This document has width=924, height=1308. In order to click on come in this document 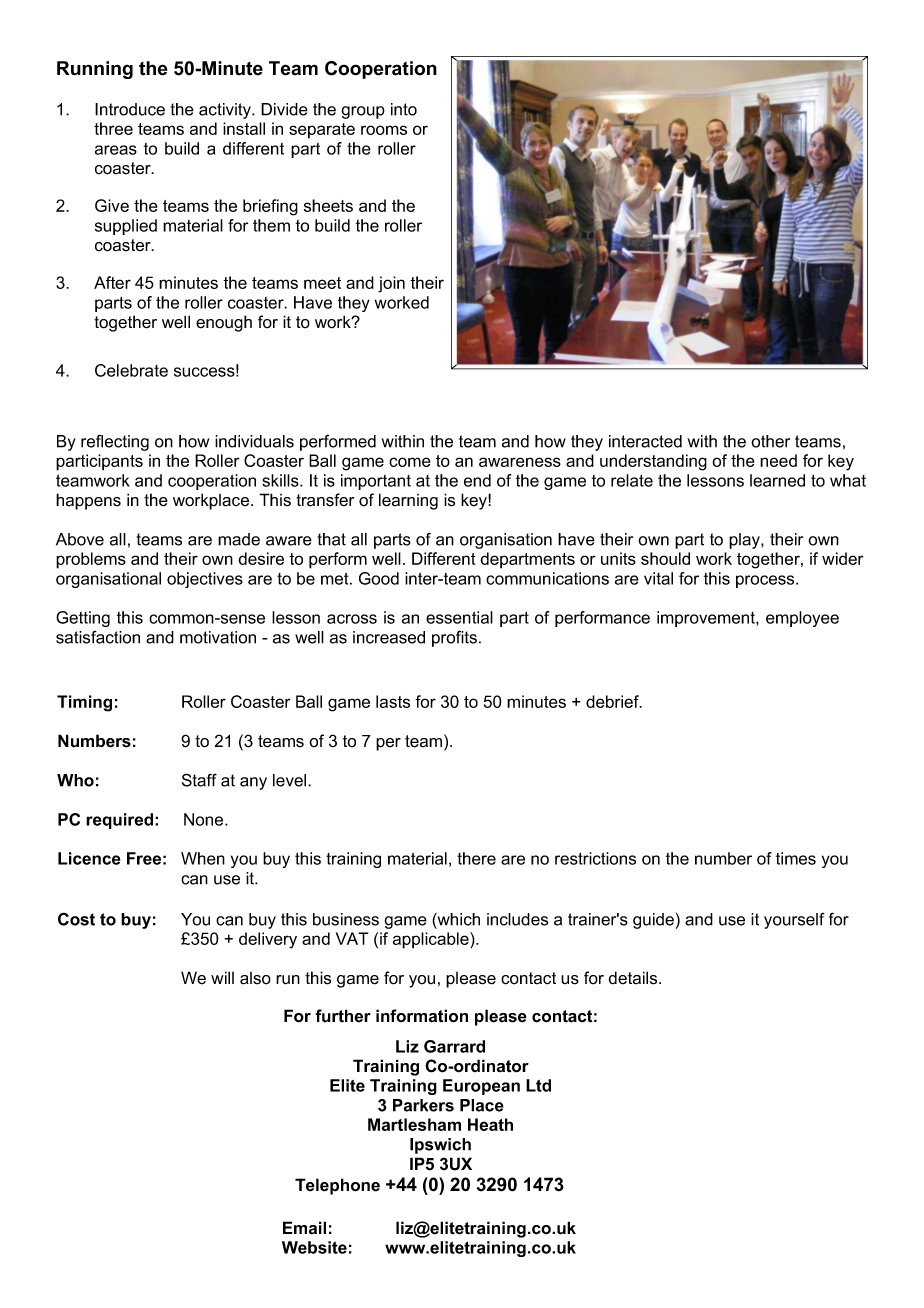, I will do `click(410, 462)`.
